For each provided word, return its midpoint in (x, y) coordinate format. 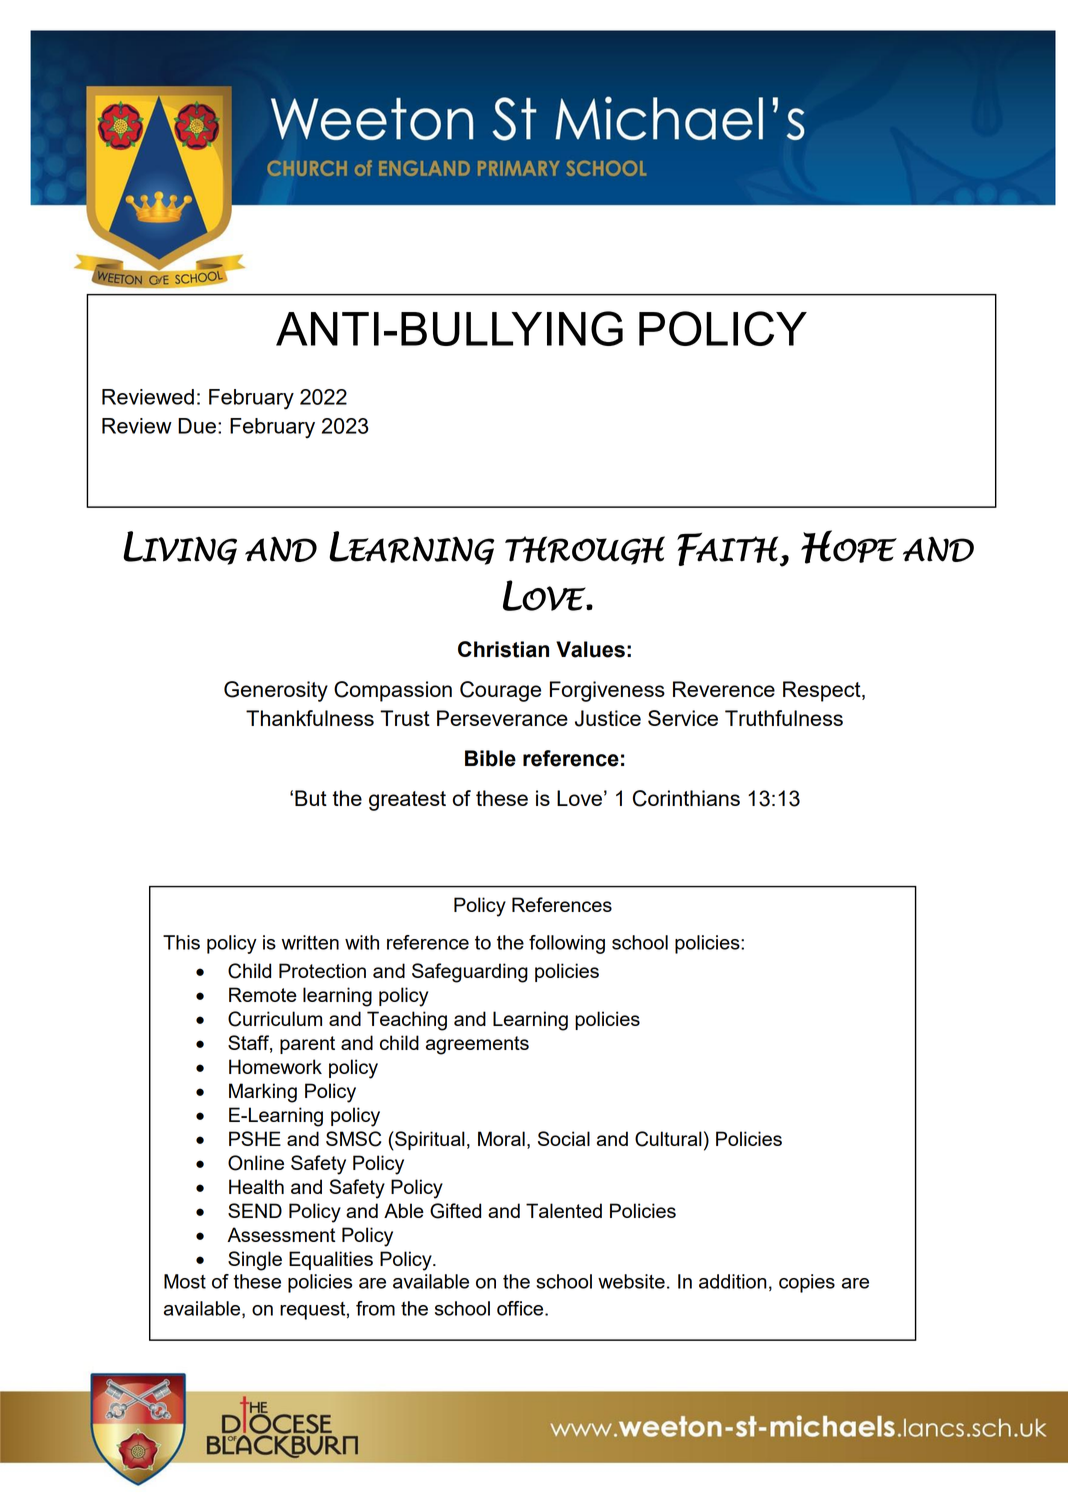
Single (255, 1261)
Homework (275, 1066)
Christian (503, 649)
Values (590, 649)
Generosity (276, 691)
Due (197, 426)
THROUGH (585, 550)
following (567, 944)
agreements (477, 1045)
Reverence (724, 689)
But (311, 798)
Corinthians (686, 798)
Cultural (668, 1139)
